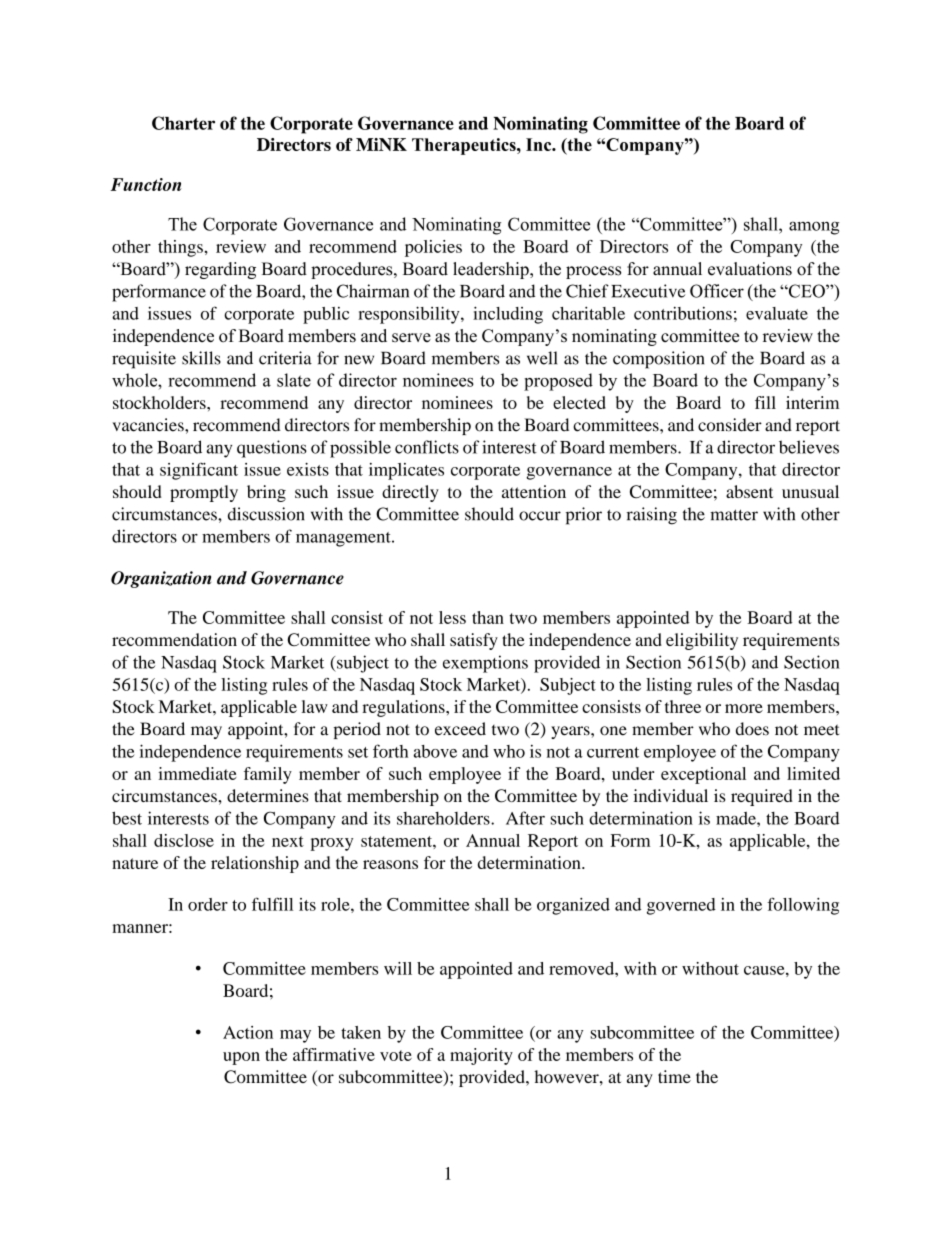  Describe the element at coordinates (674, 1076) in the document. I see `time` at that location.
